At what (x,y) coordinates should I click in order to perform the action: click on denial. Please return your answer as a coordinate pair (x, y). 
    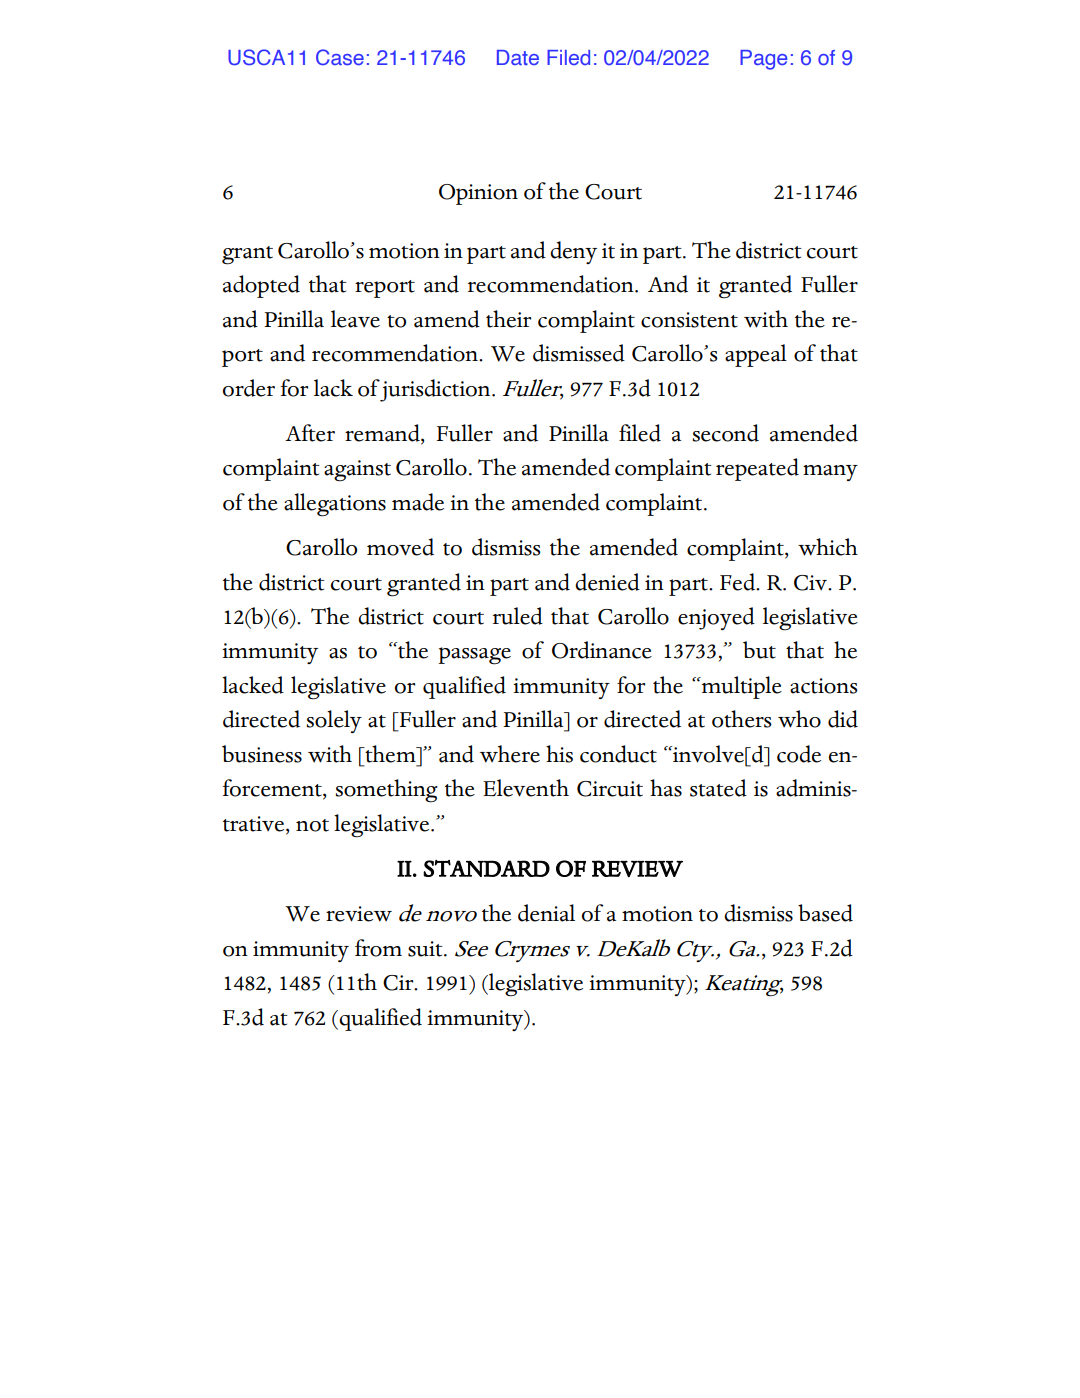
    Looking at the image, I should click on (546, 913).
